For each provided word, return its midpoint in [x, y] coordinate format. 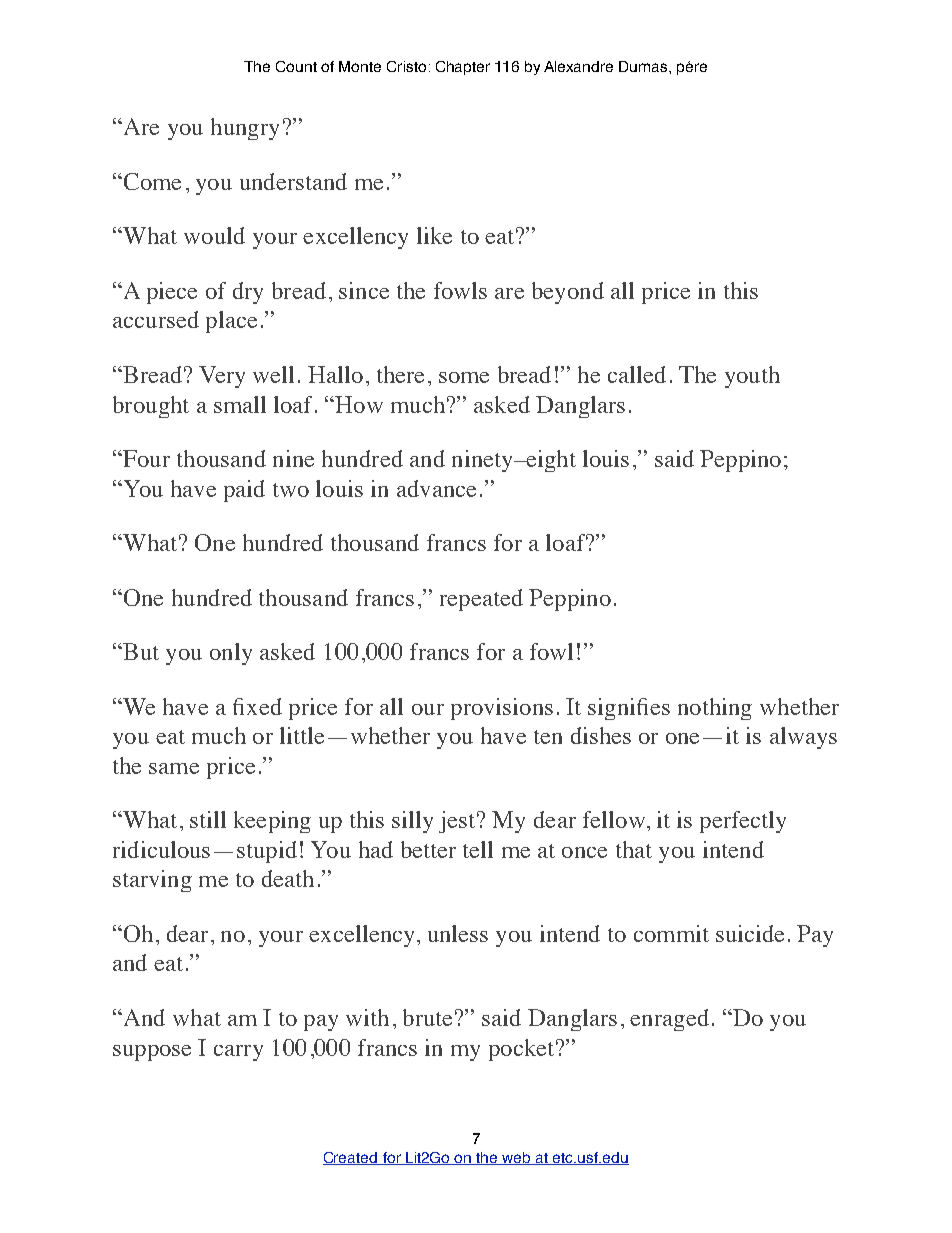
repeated [481, 600]
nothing [715, 709]
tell [478, 849]
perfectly [743, 822]
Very [222, 377]
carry [238, 1053]
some [464, 377]
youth [752, 377]
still [208, 819]
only [231, 654]
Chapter [463, 68]
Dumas [644, 66]
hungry [245, 129]
